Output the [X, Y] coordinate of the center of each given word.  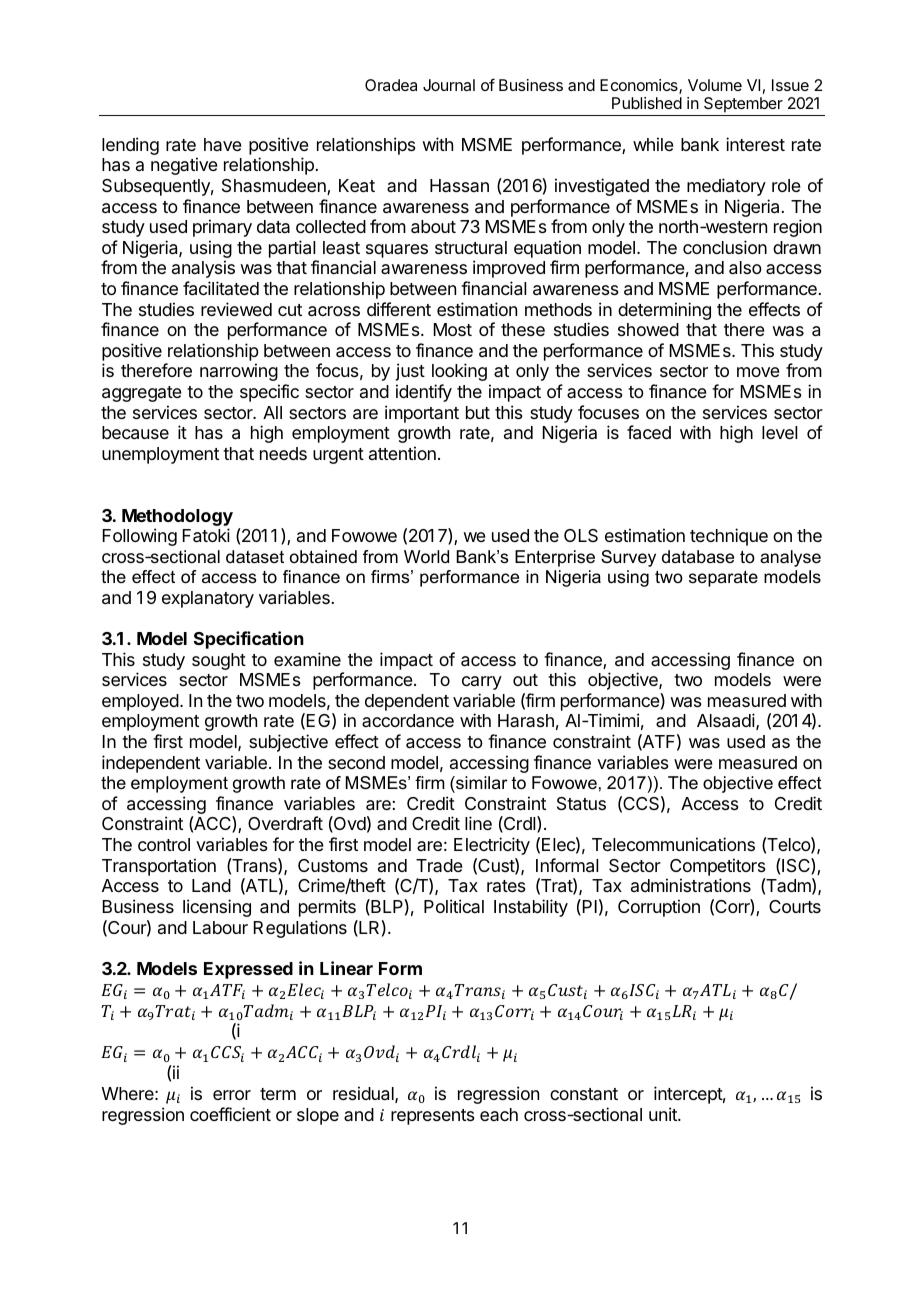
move [758, 372]
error [232, 1095]
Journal [449, 85]
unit [664, 1114]
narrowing [239, 372]
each [499, 1114]
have [223, 144]
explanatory [208, 599]
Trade [439, 865]
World [426, 557]
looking [459, 372]
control [164, 844]
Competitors [718, 867]
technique [729, 537]
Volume [715, 85]
